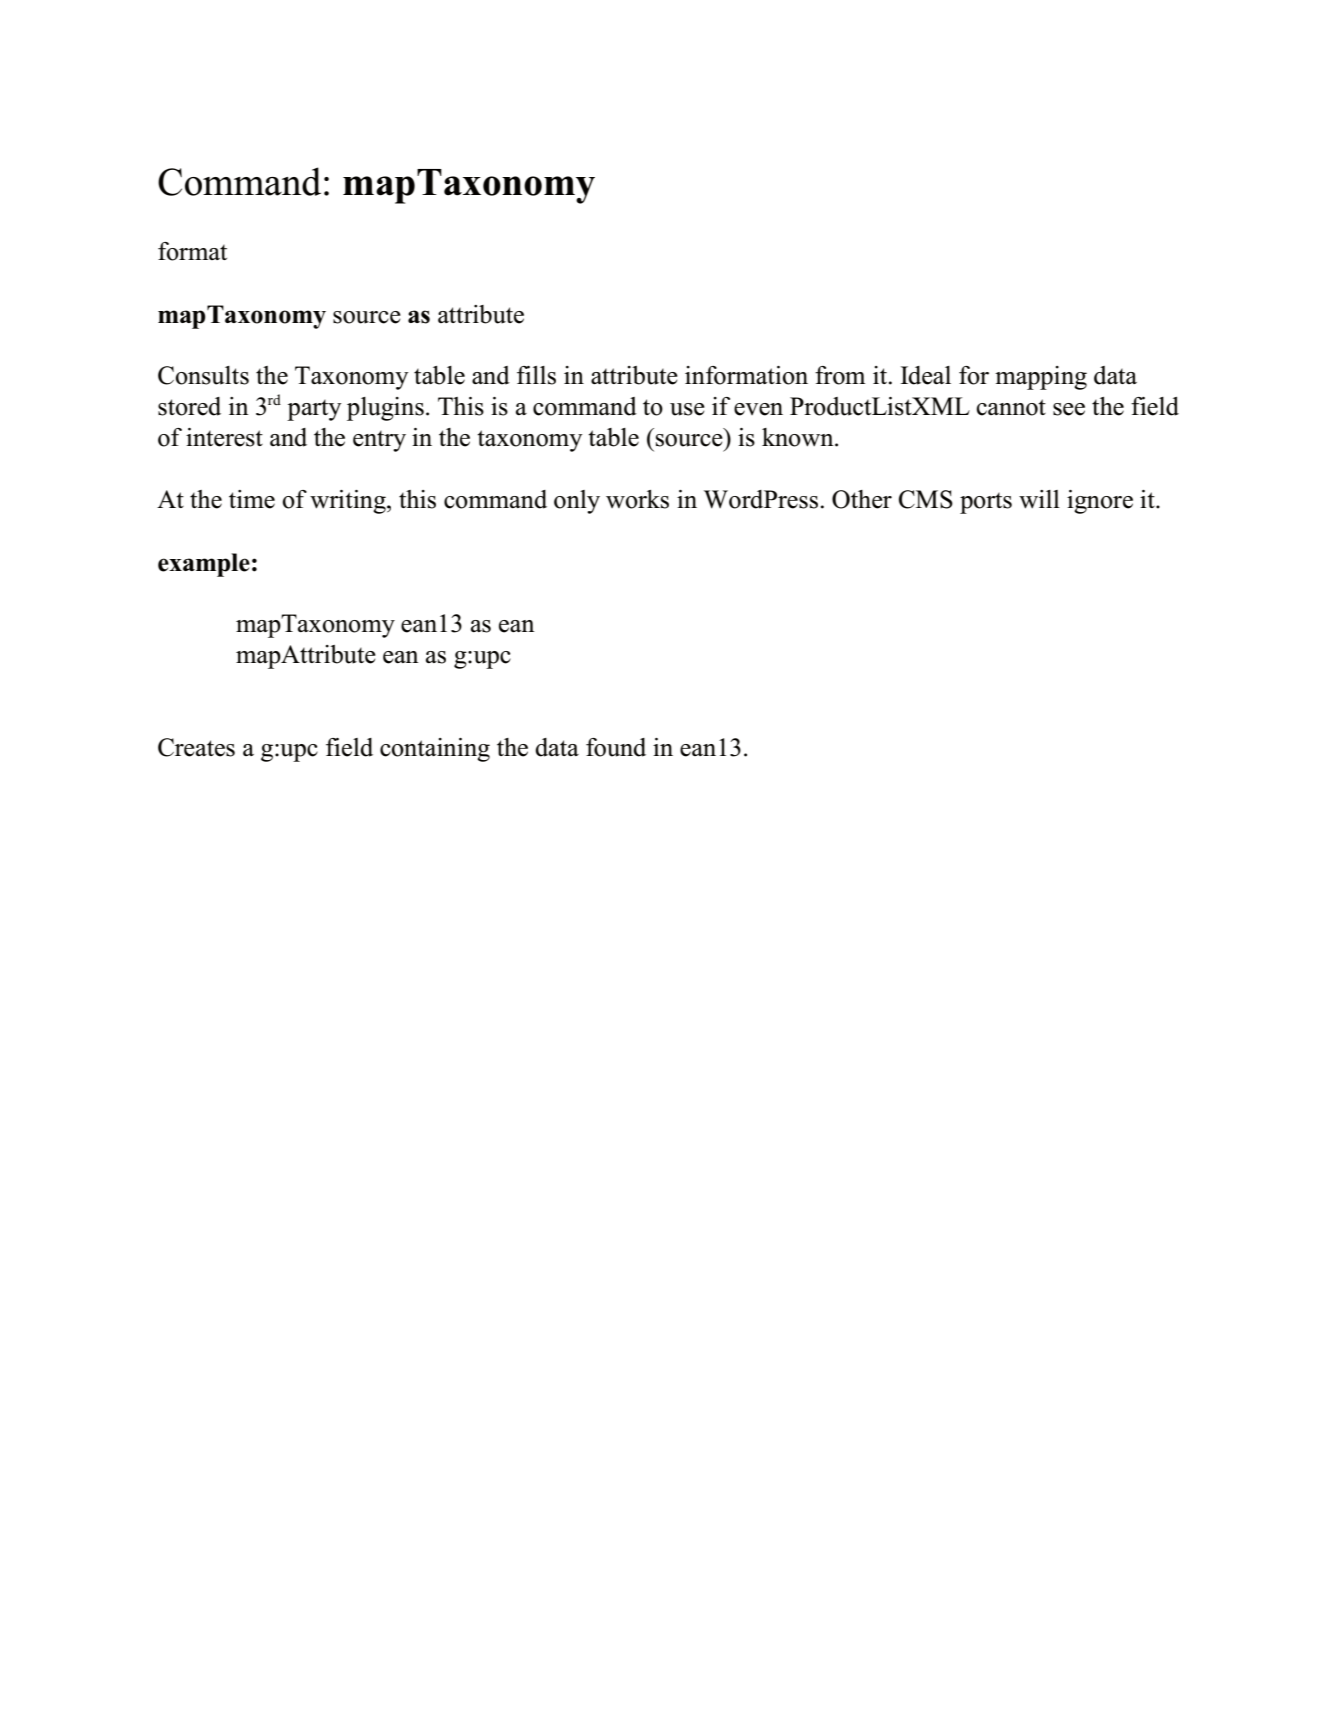 The image size is (1338, 1732). Describe the element at coordinates (986, 503) in the screenshot. I see `ports` at that location.
